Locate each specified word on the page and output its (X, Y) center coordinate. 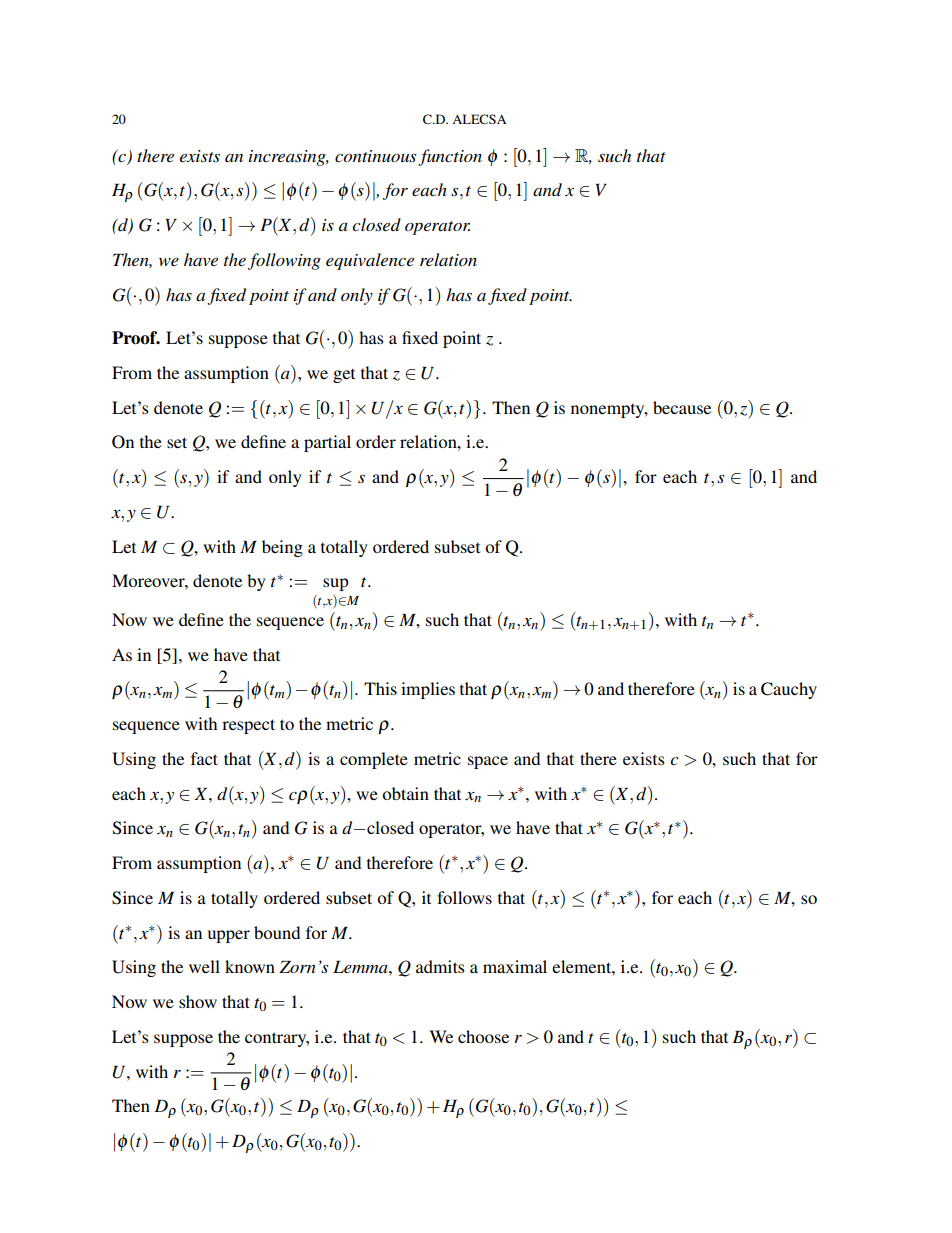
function (450, 157)
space (488, 762)
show (198, 1001)
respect (248, 726)
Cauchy (789, 690)
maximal (515, 966)
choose (483, 1036)
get (344, 376)
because (682, 407)
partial (327, 443)
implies (428, 690)
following (284, 261)
